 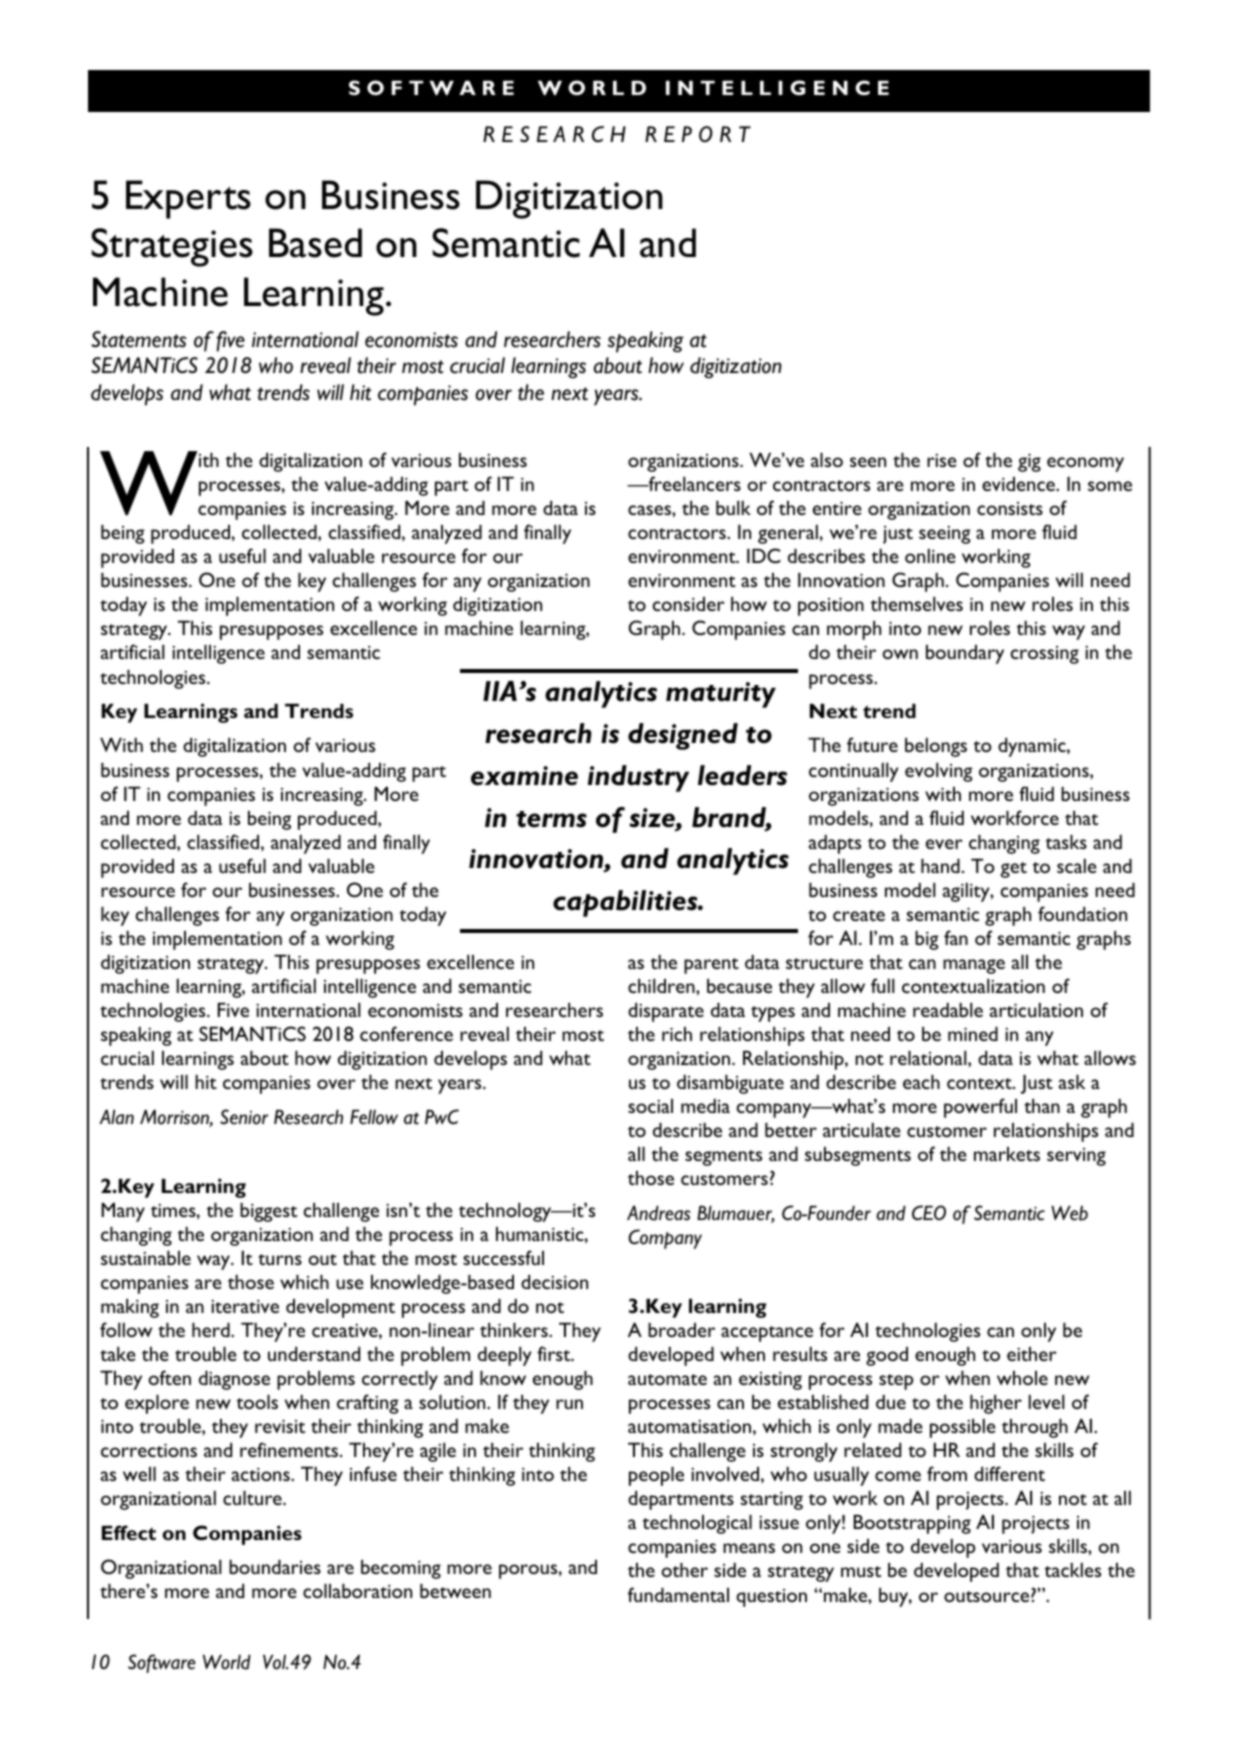 What do you see at coordinates (693, 483) in the screenshot?
I see `freelancers` at bounding box center [693, 483].
